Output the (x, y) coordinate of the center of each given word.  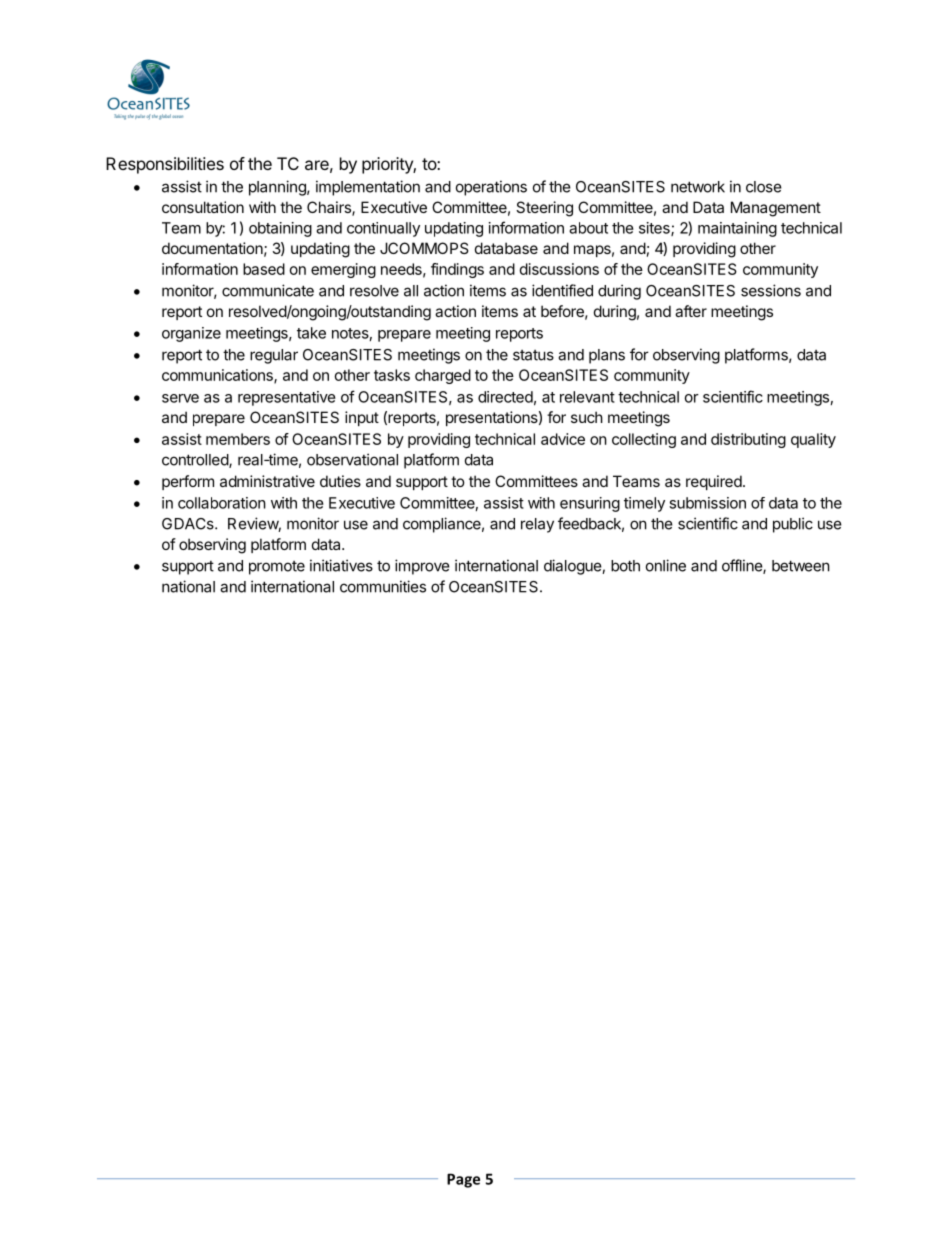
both (625, 566)
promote (277, 568)
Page (463, 1180)
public (793, 525)
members (238, 439)
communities (383, 586)
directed (505, 397)
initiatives (341, 565)
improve (422, 567)
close (764, 187)
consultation (203, 207)
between (801, 566)
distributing (748, 440)
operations (491, 188)
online (666, 565)
